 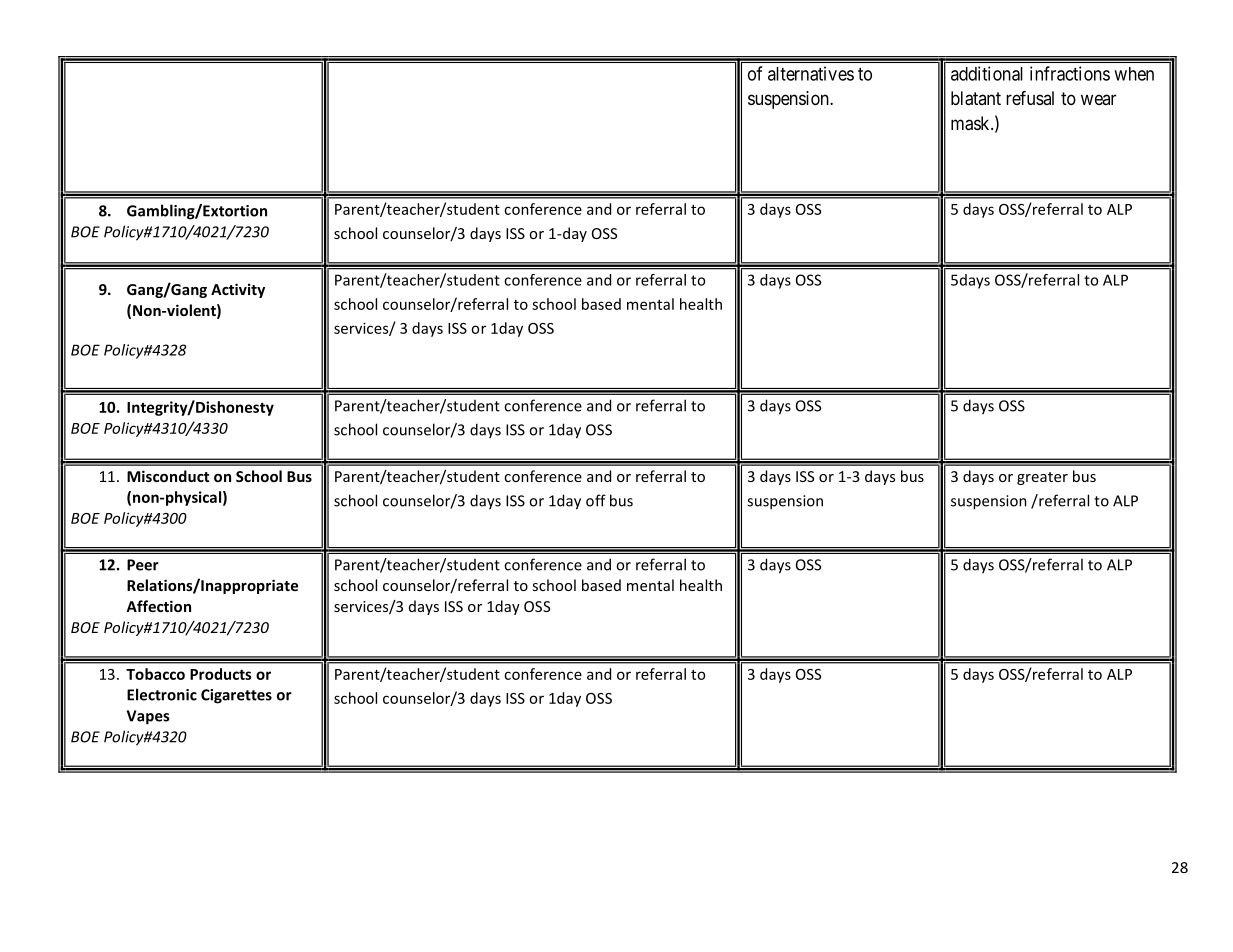 What do you see at coordinates (811, 73) in the screenshot?
I see `alternatives` at bounding box center [811, 73].
